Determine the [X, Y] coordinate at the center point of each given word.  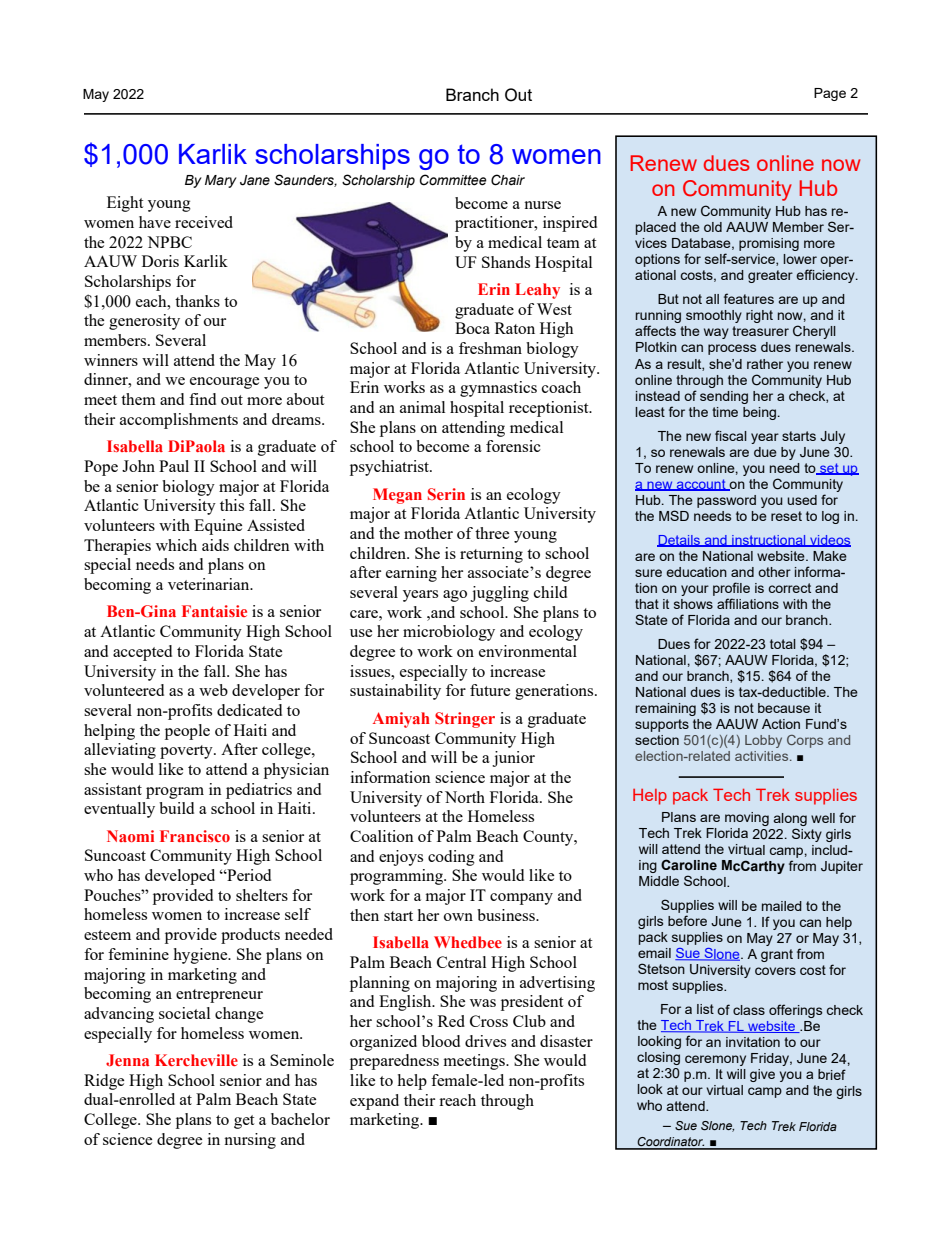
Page [830, 94]
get [244, 1122]
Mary [221, 181]
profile [731, 589]
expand [374, 1102]
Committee [453, 180]
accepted [142, 653]
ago [455, 596]
